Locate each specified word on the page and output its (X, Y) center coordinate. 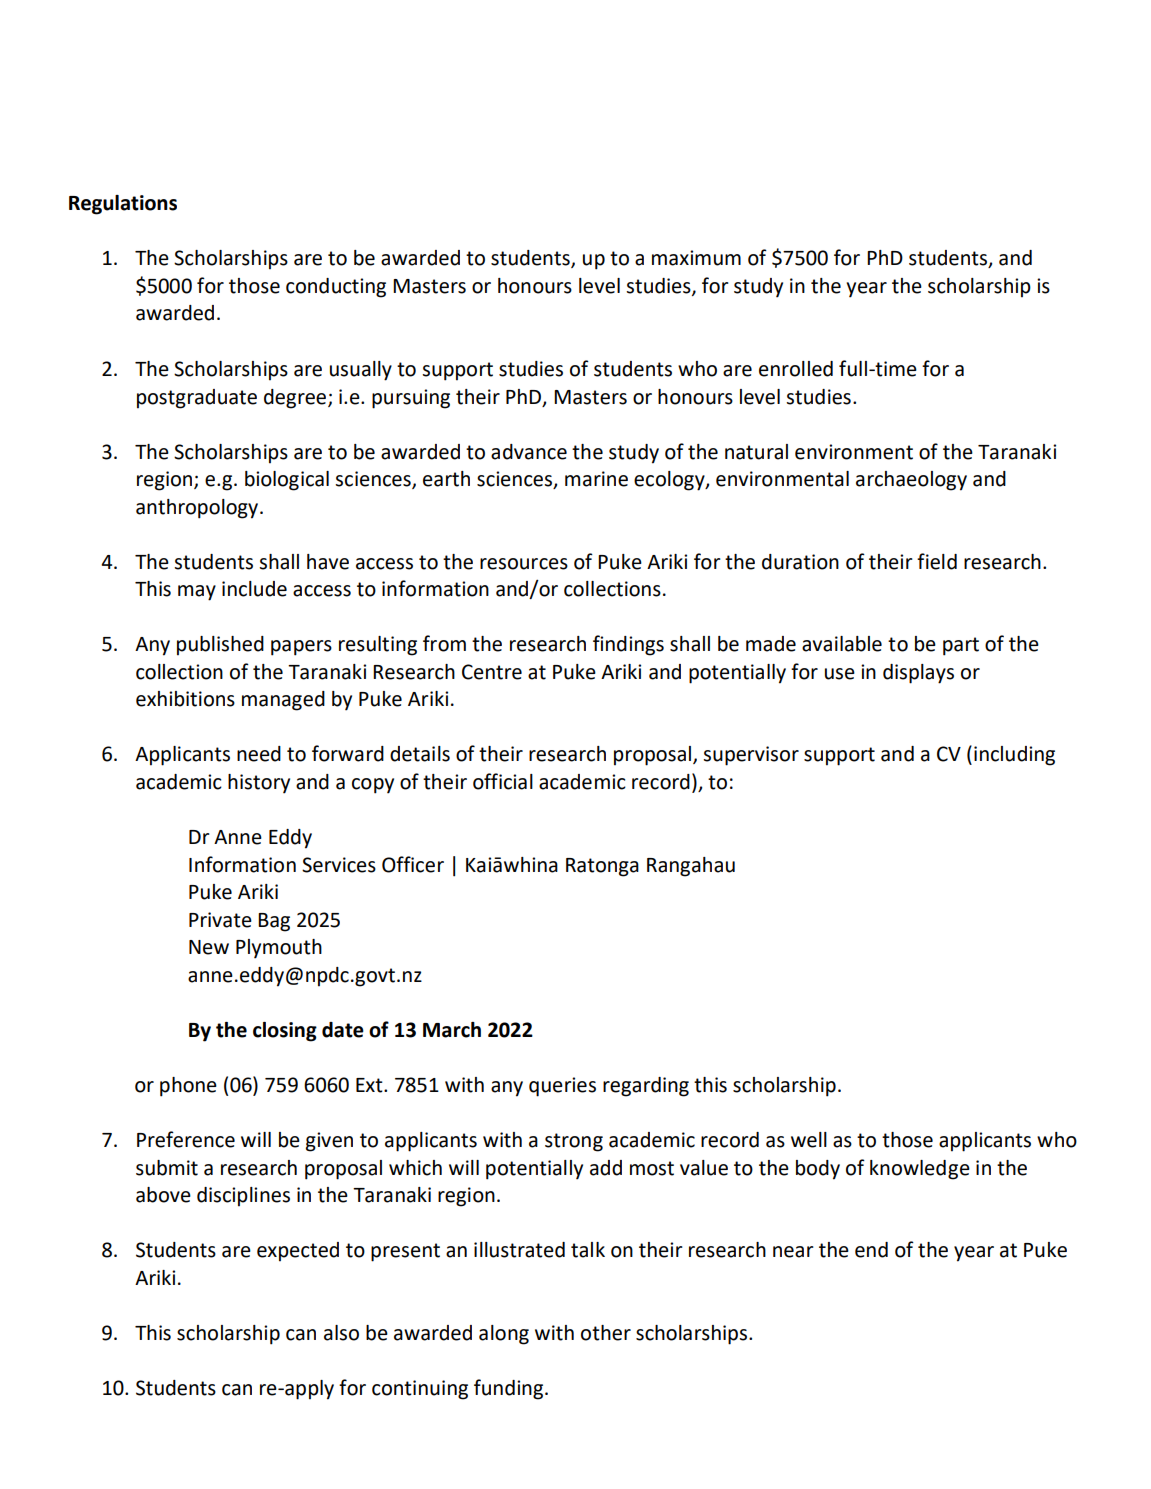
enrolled (796, 369)
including (1014, 756)
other (606, 1333)
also (341, 1333)
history (259, 784)
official (503, 781)
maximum (696, 258)
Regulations (123, 205)
